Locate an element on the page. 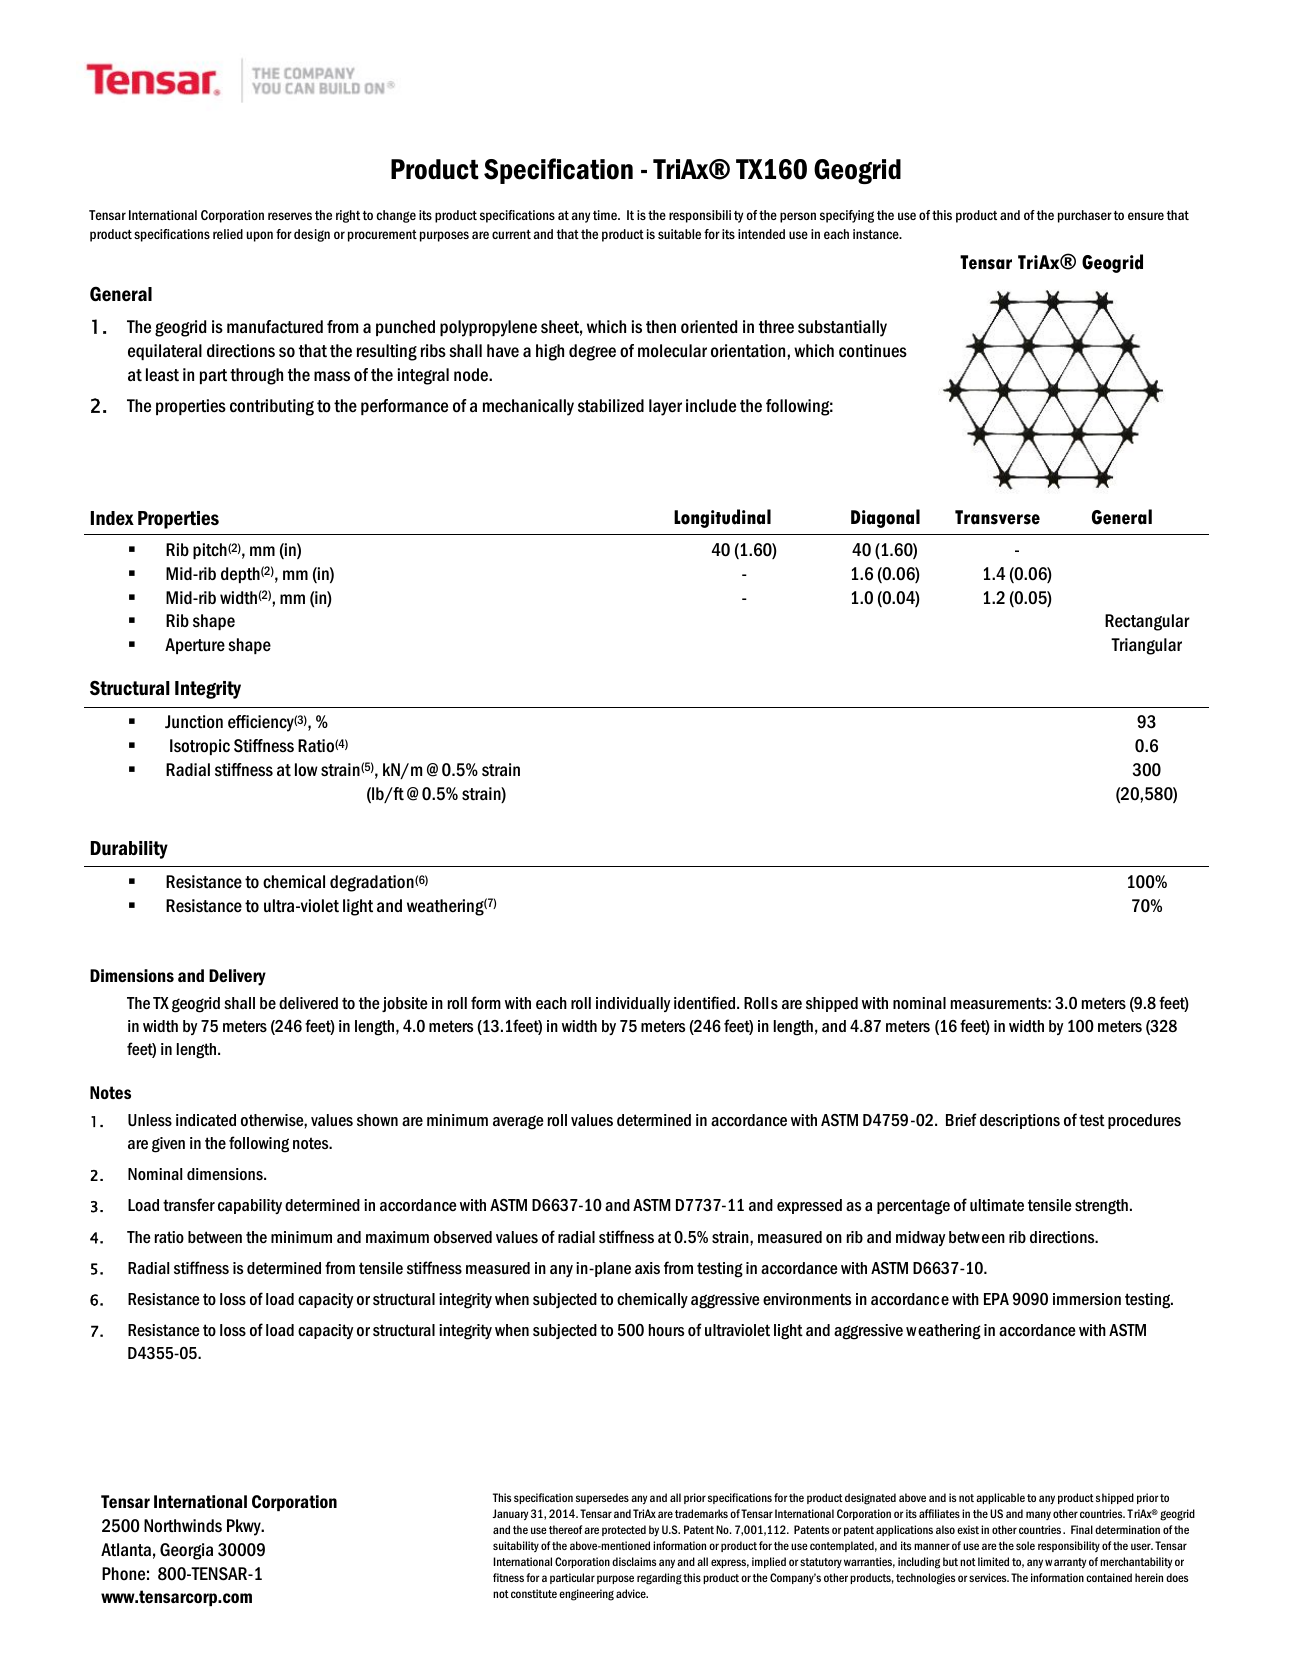 The width and height of the image is (1292, 1671). Triangular is located at coordinates (1146, 646).
